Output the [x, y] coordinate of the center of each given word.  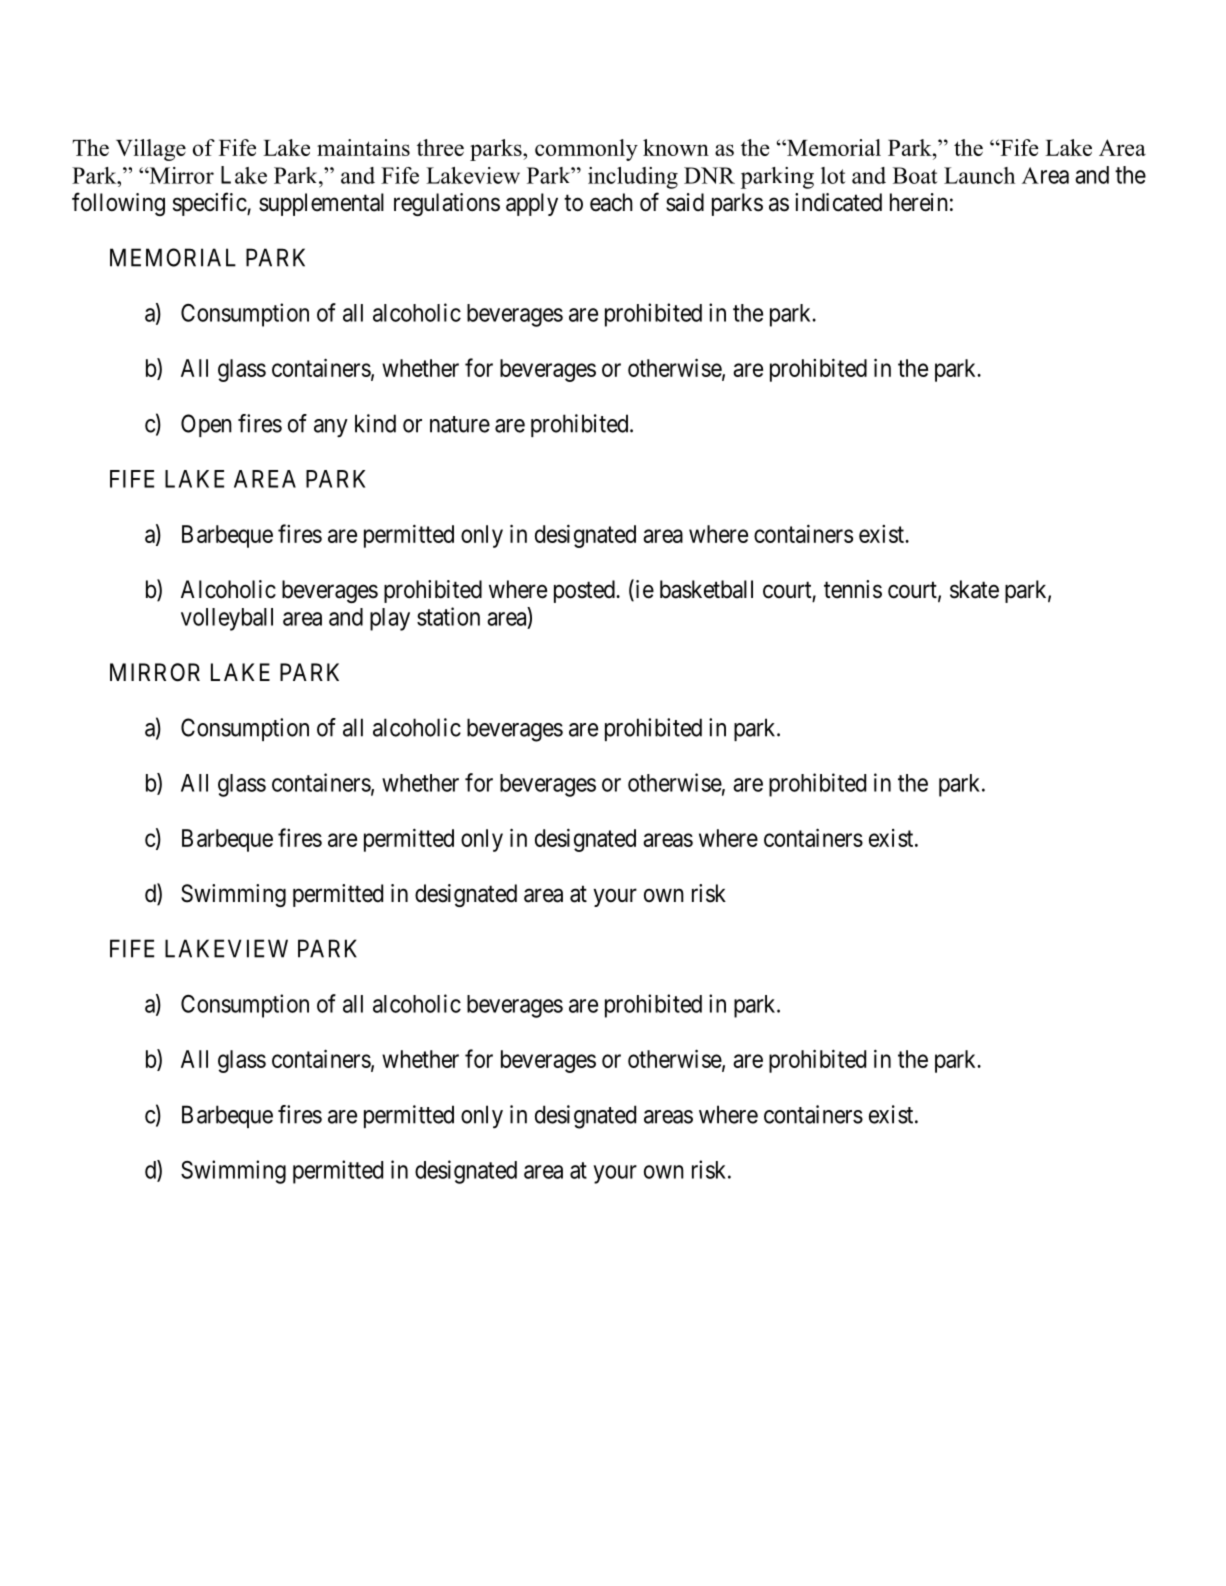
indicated [838, 202]
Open [206, 425]
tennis [853, 589]
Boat [915, 175]
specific [210, 204]
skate [974, 589]
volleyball [227, 619]
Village [151, 150]
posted [585, 591]
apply [532, 204]
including [633, 178]
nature [460, 424]
